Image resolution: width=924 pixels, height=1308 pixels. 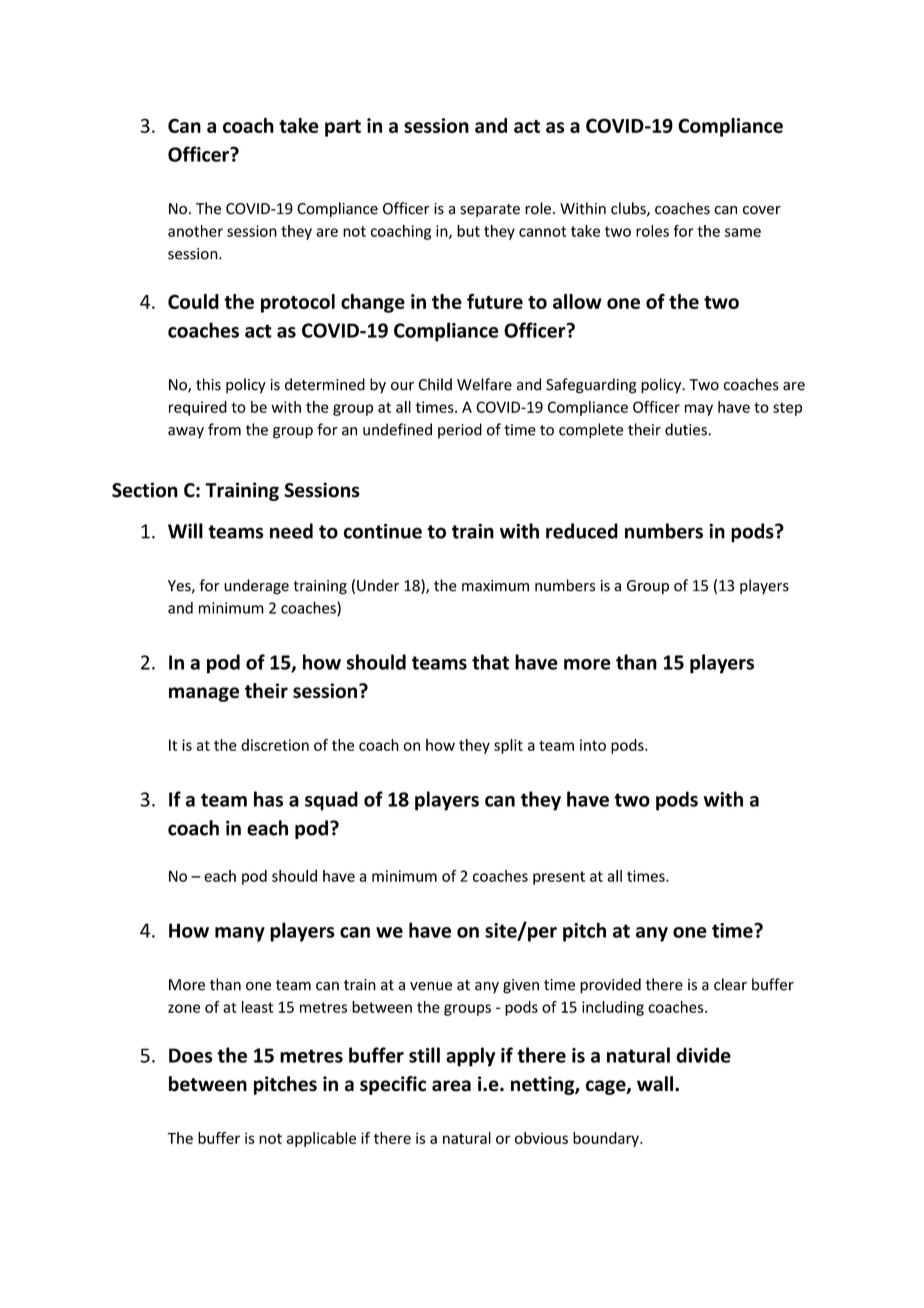 I want to click on wall, so click(x=655, y=1084).
